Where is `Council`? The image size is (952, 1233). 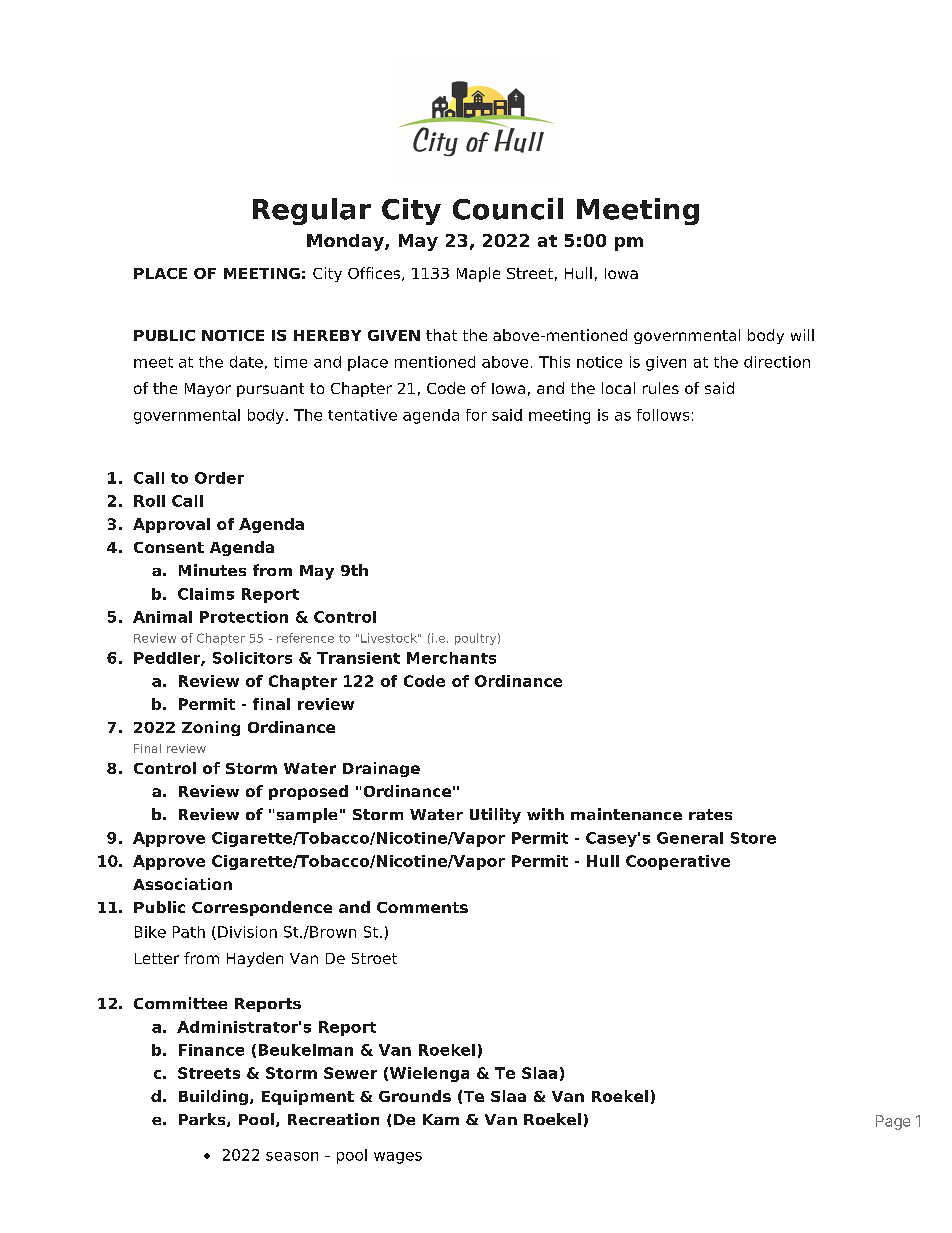 Council is located at coordinates (508, 209).
